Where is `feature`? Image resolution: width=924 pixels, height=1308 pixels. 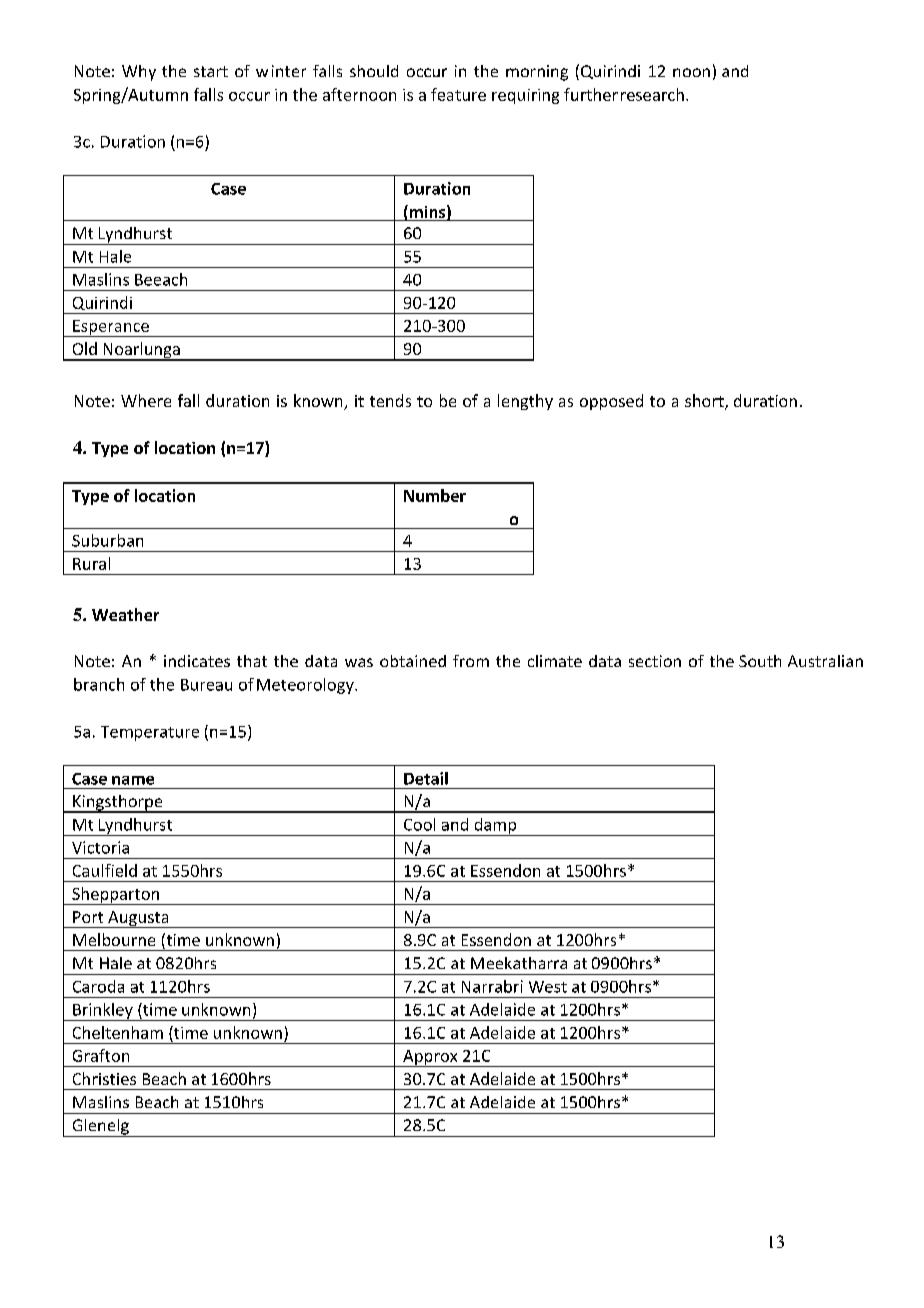 feature is located at coordinates (458, 94).
